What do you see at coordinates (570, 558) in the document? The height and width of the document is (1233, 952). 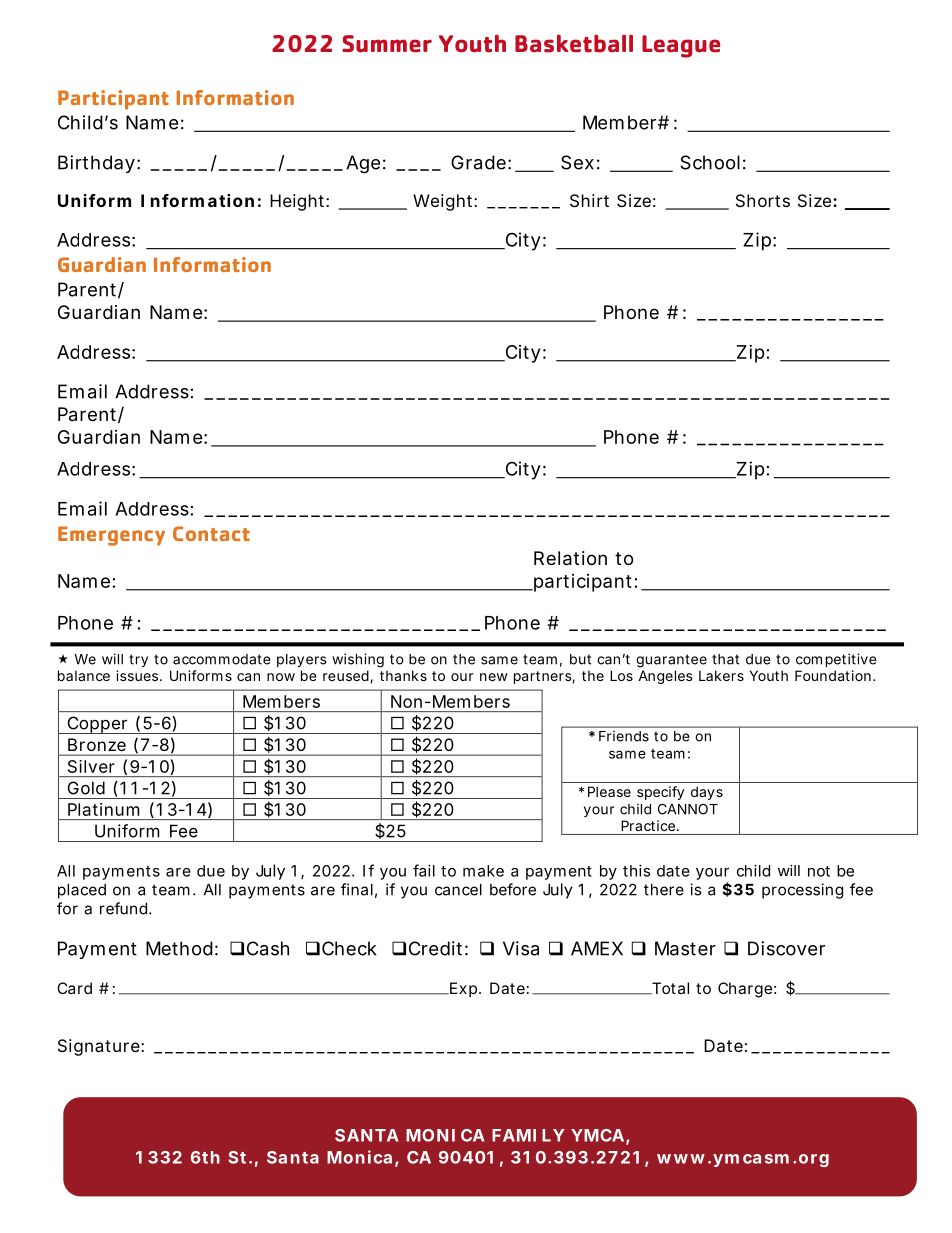 I see `Relation` at bounding box center [570, 558].
